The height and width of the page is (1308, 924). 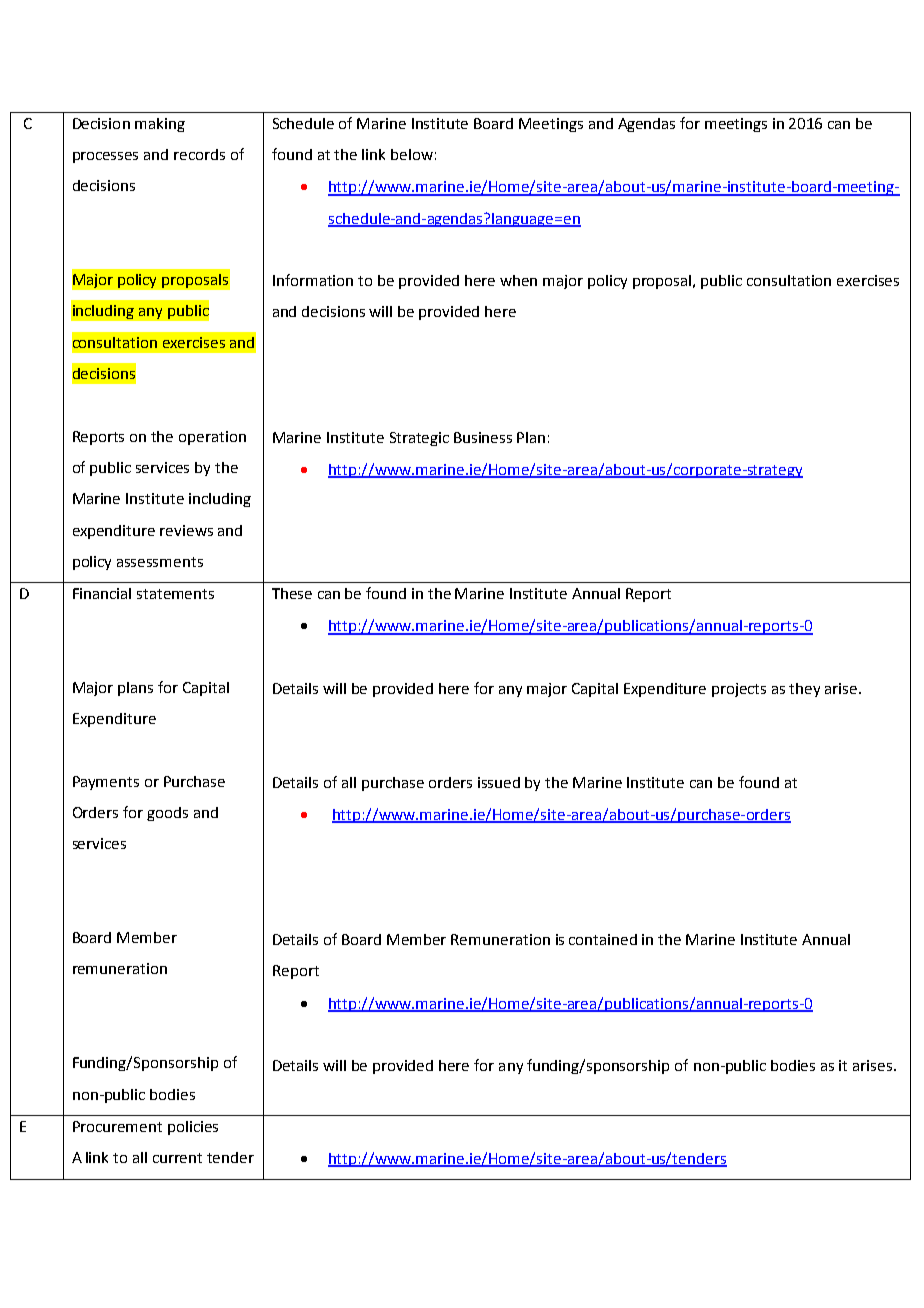 I want to click on records, so click(x=199, y=154).
